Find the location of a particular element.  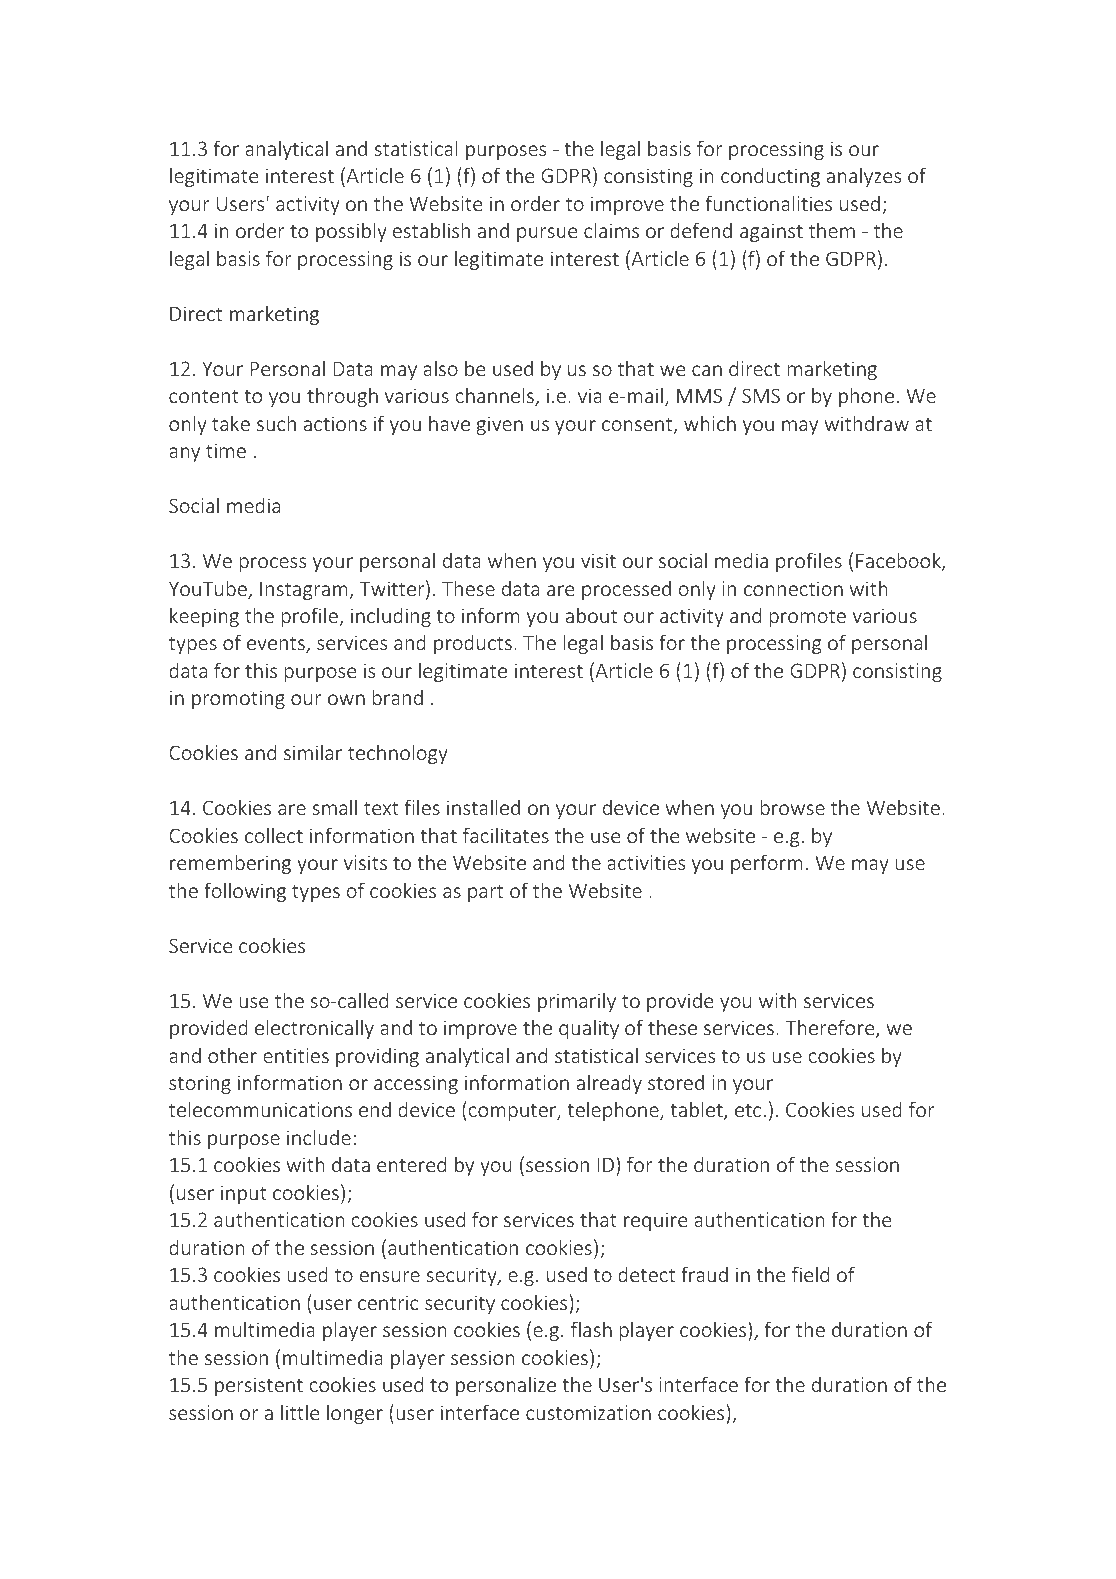

perform is located at coordinates (767, 864).
